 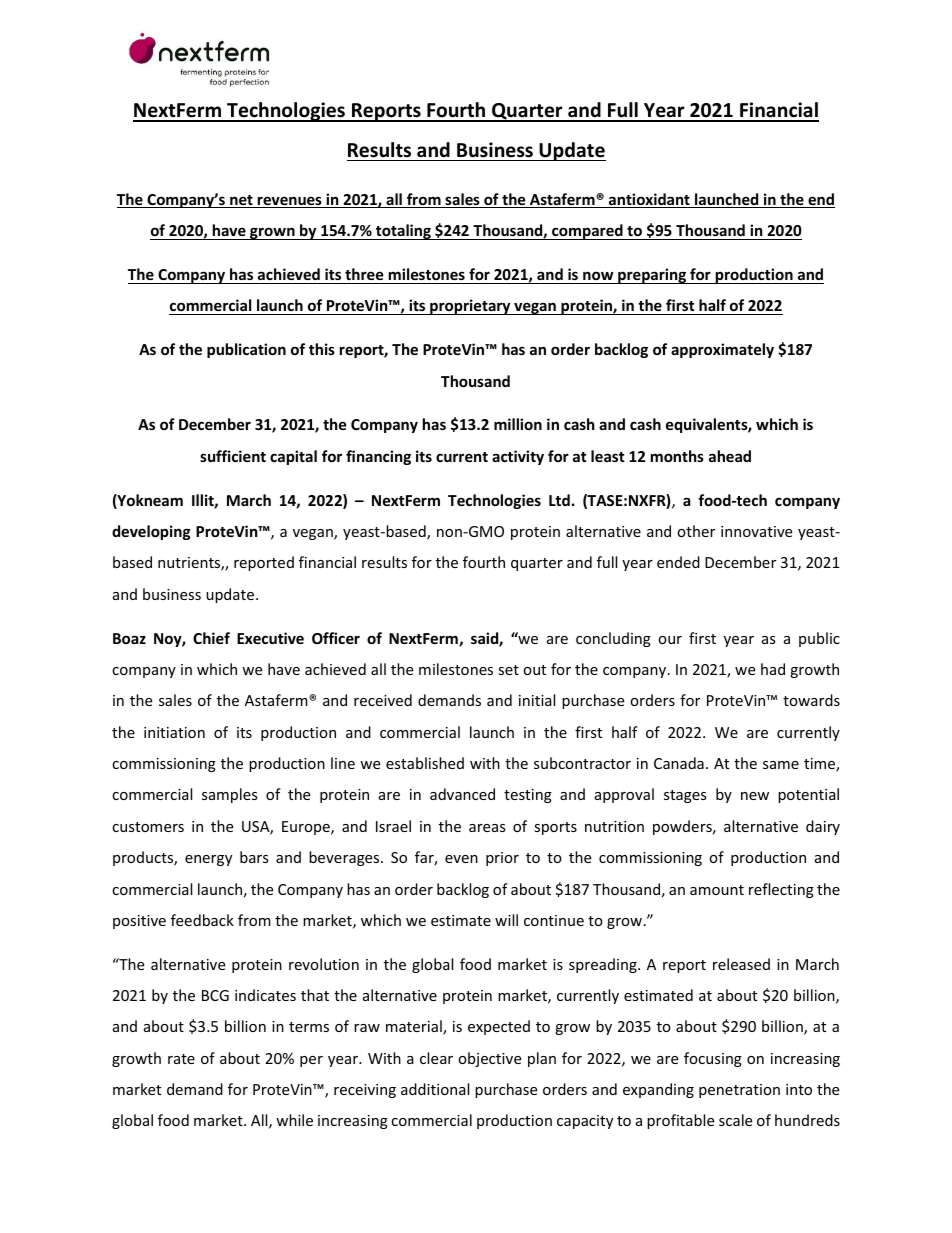 What do you see at coordinates (435, 1089) in the page?
I see `additional` at bounding box center [435, 1089].
